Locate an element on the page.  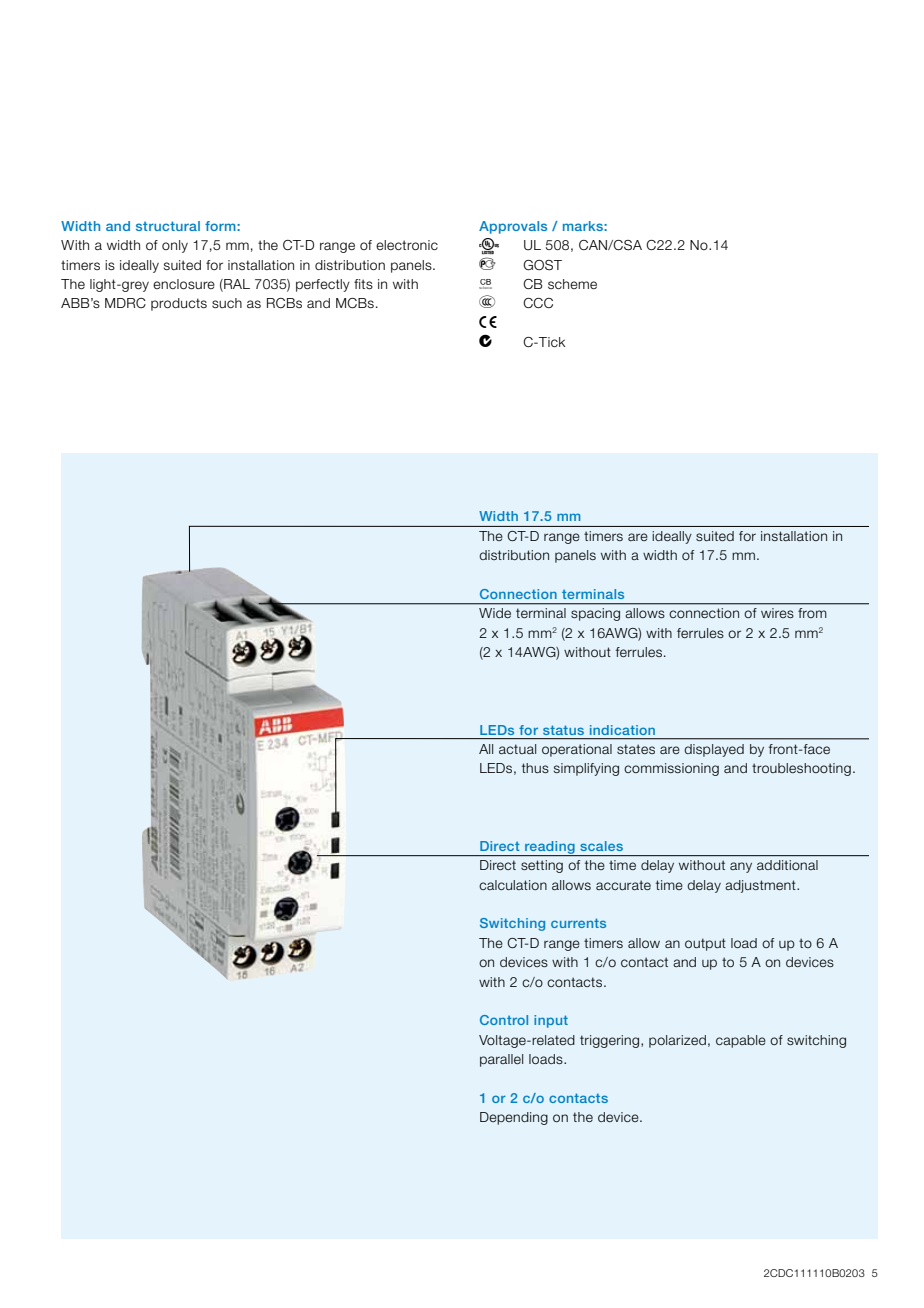
only is located at coordinates (175, 246).
